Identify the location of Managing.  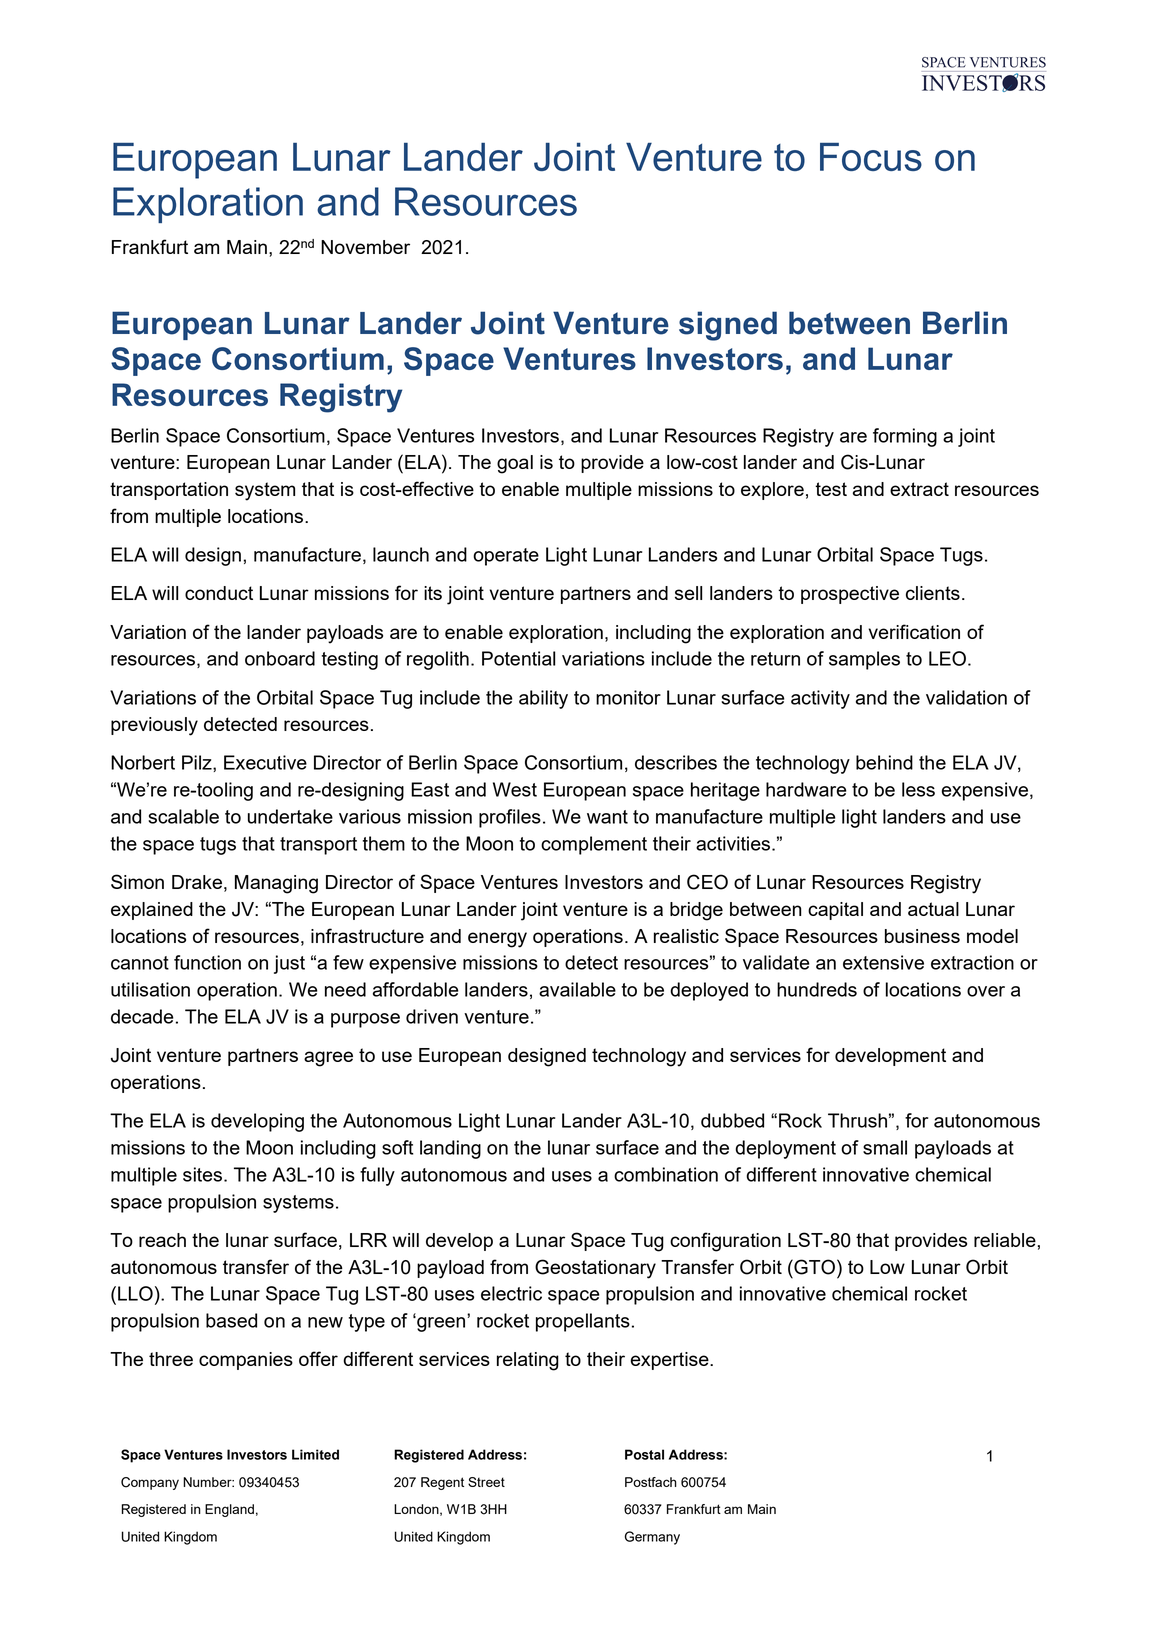
(276, 884).
